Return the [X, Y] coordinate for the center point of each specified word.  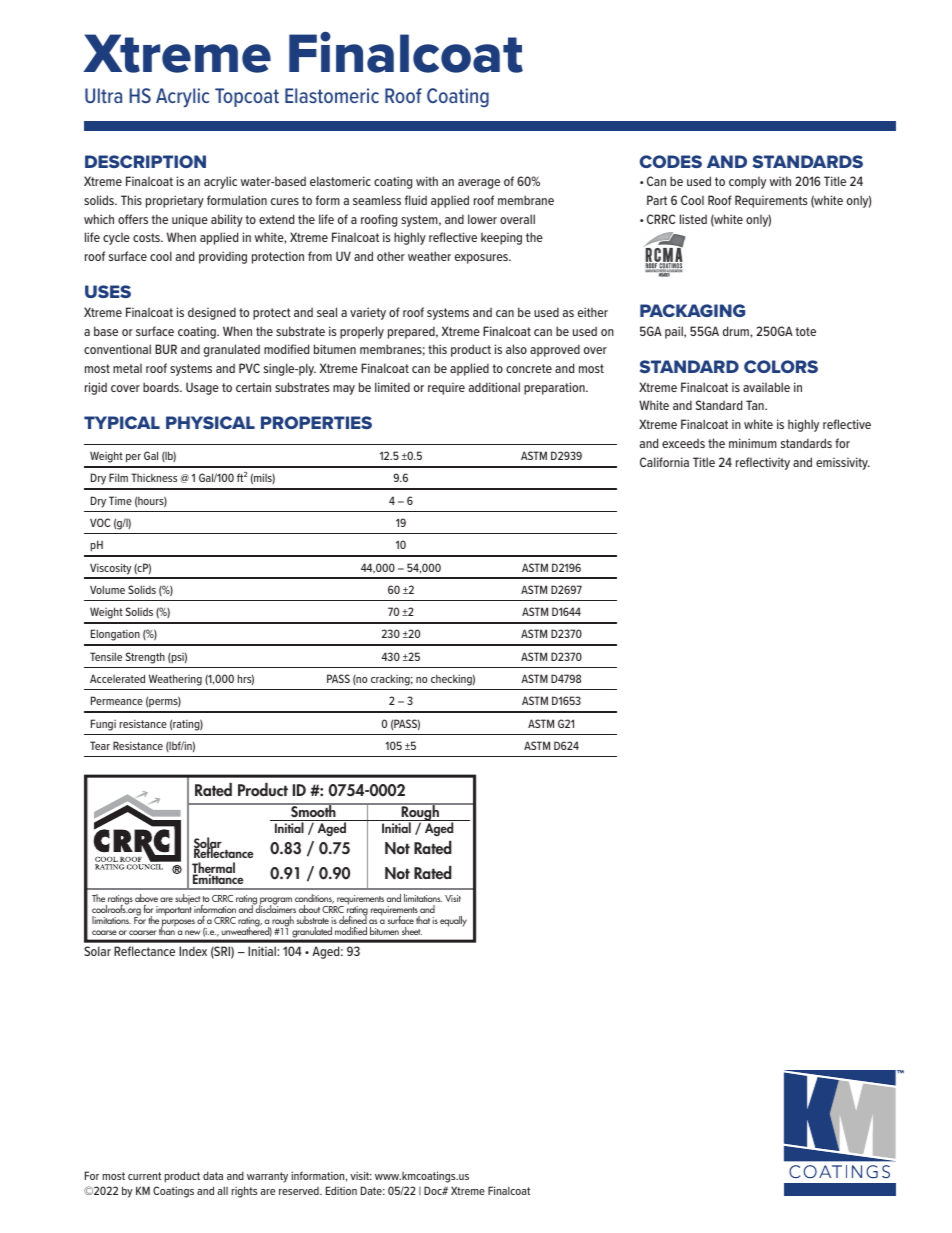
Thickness [154, 477]
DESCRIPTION [145, 161]
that [423, 920]
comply [747, 183]
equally [453, 921]
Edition [341, 1190]
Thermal [213, 869]
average [479, 184]
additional [494, 387]
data [213, 1175]
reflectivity [763, 463]
